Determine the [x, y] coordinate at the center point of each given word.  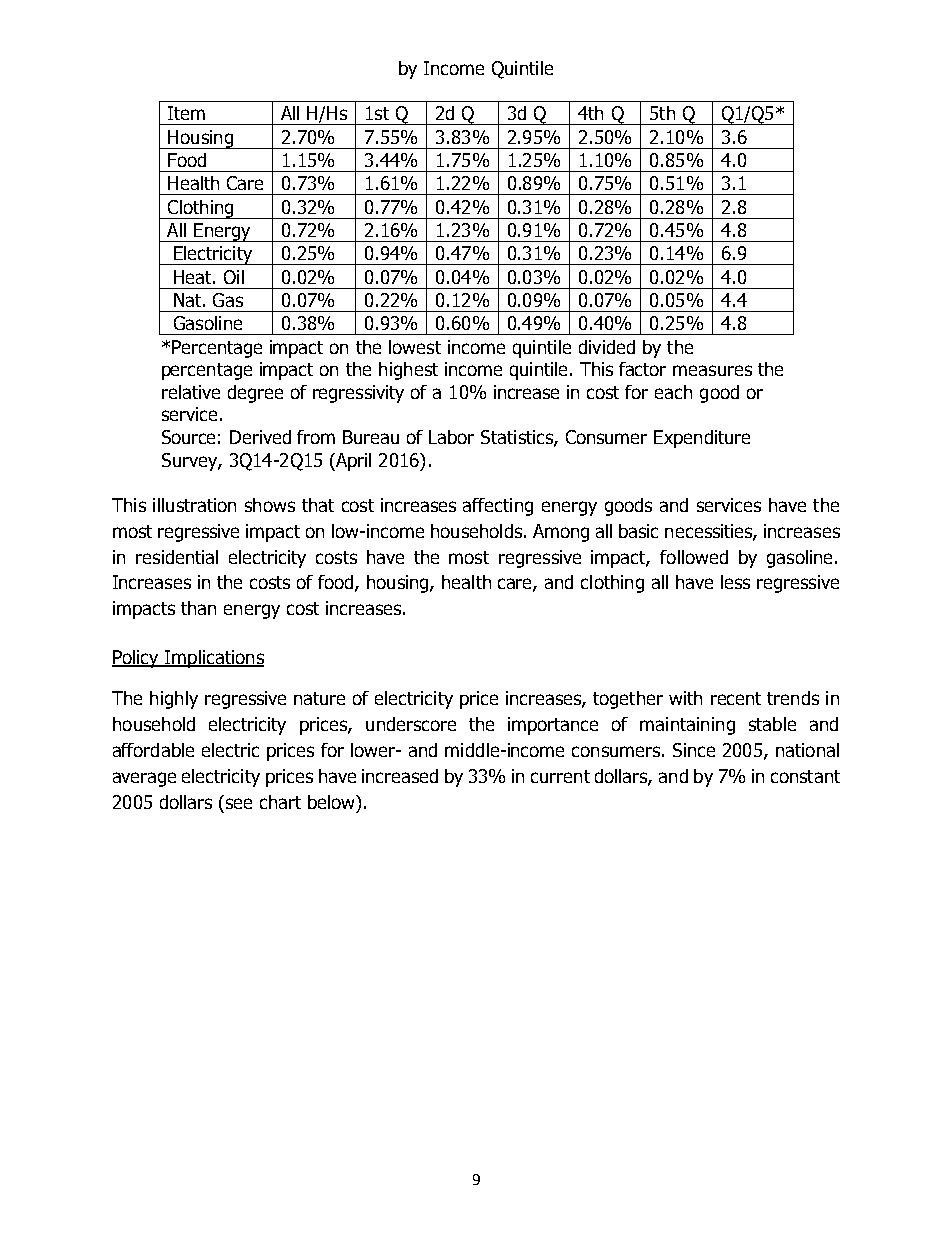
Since [694, 750]
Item [186, 113]
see [239, 803]
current [560, 776]
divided [607, 347]
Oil [234, 277]
